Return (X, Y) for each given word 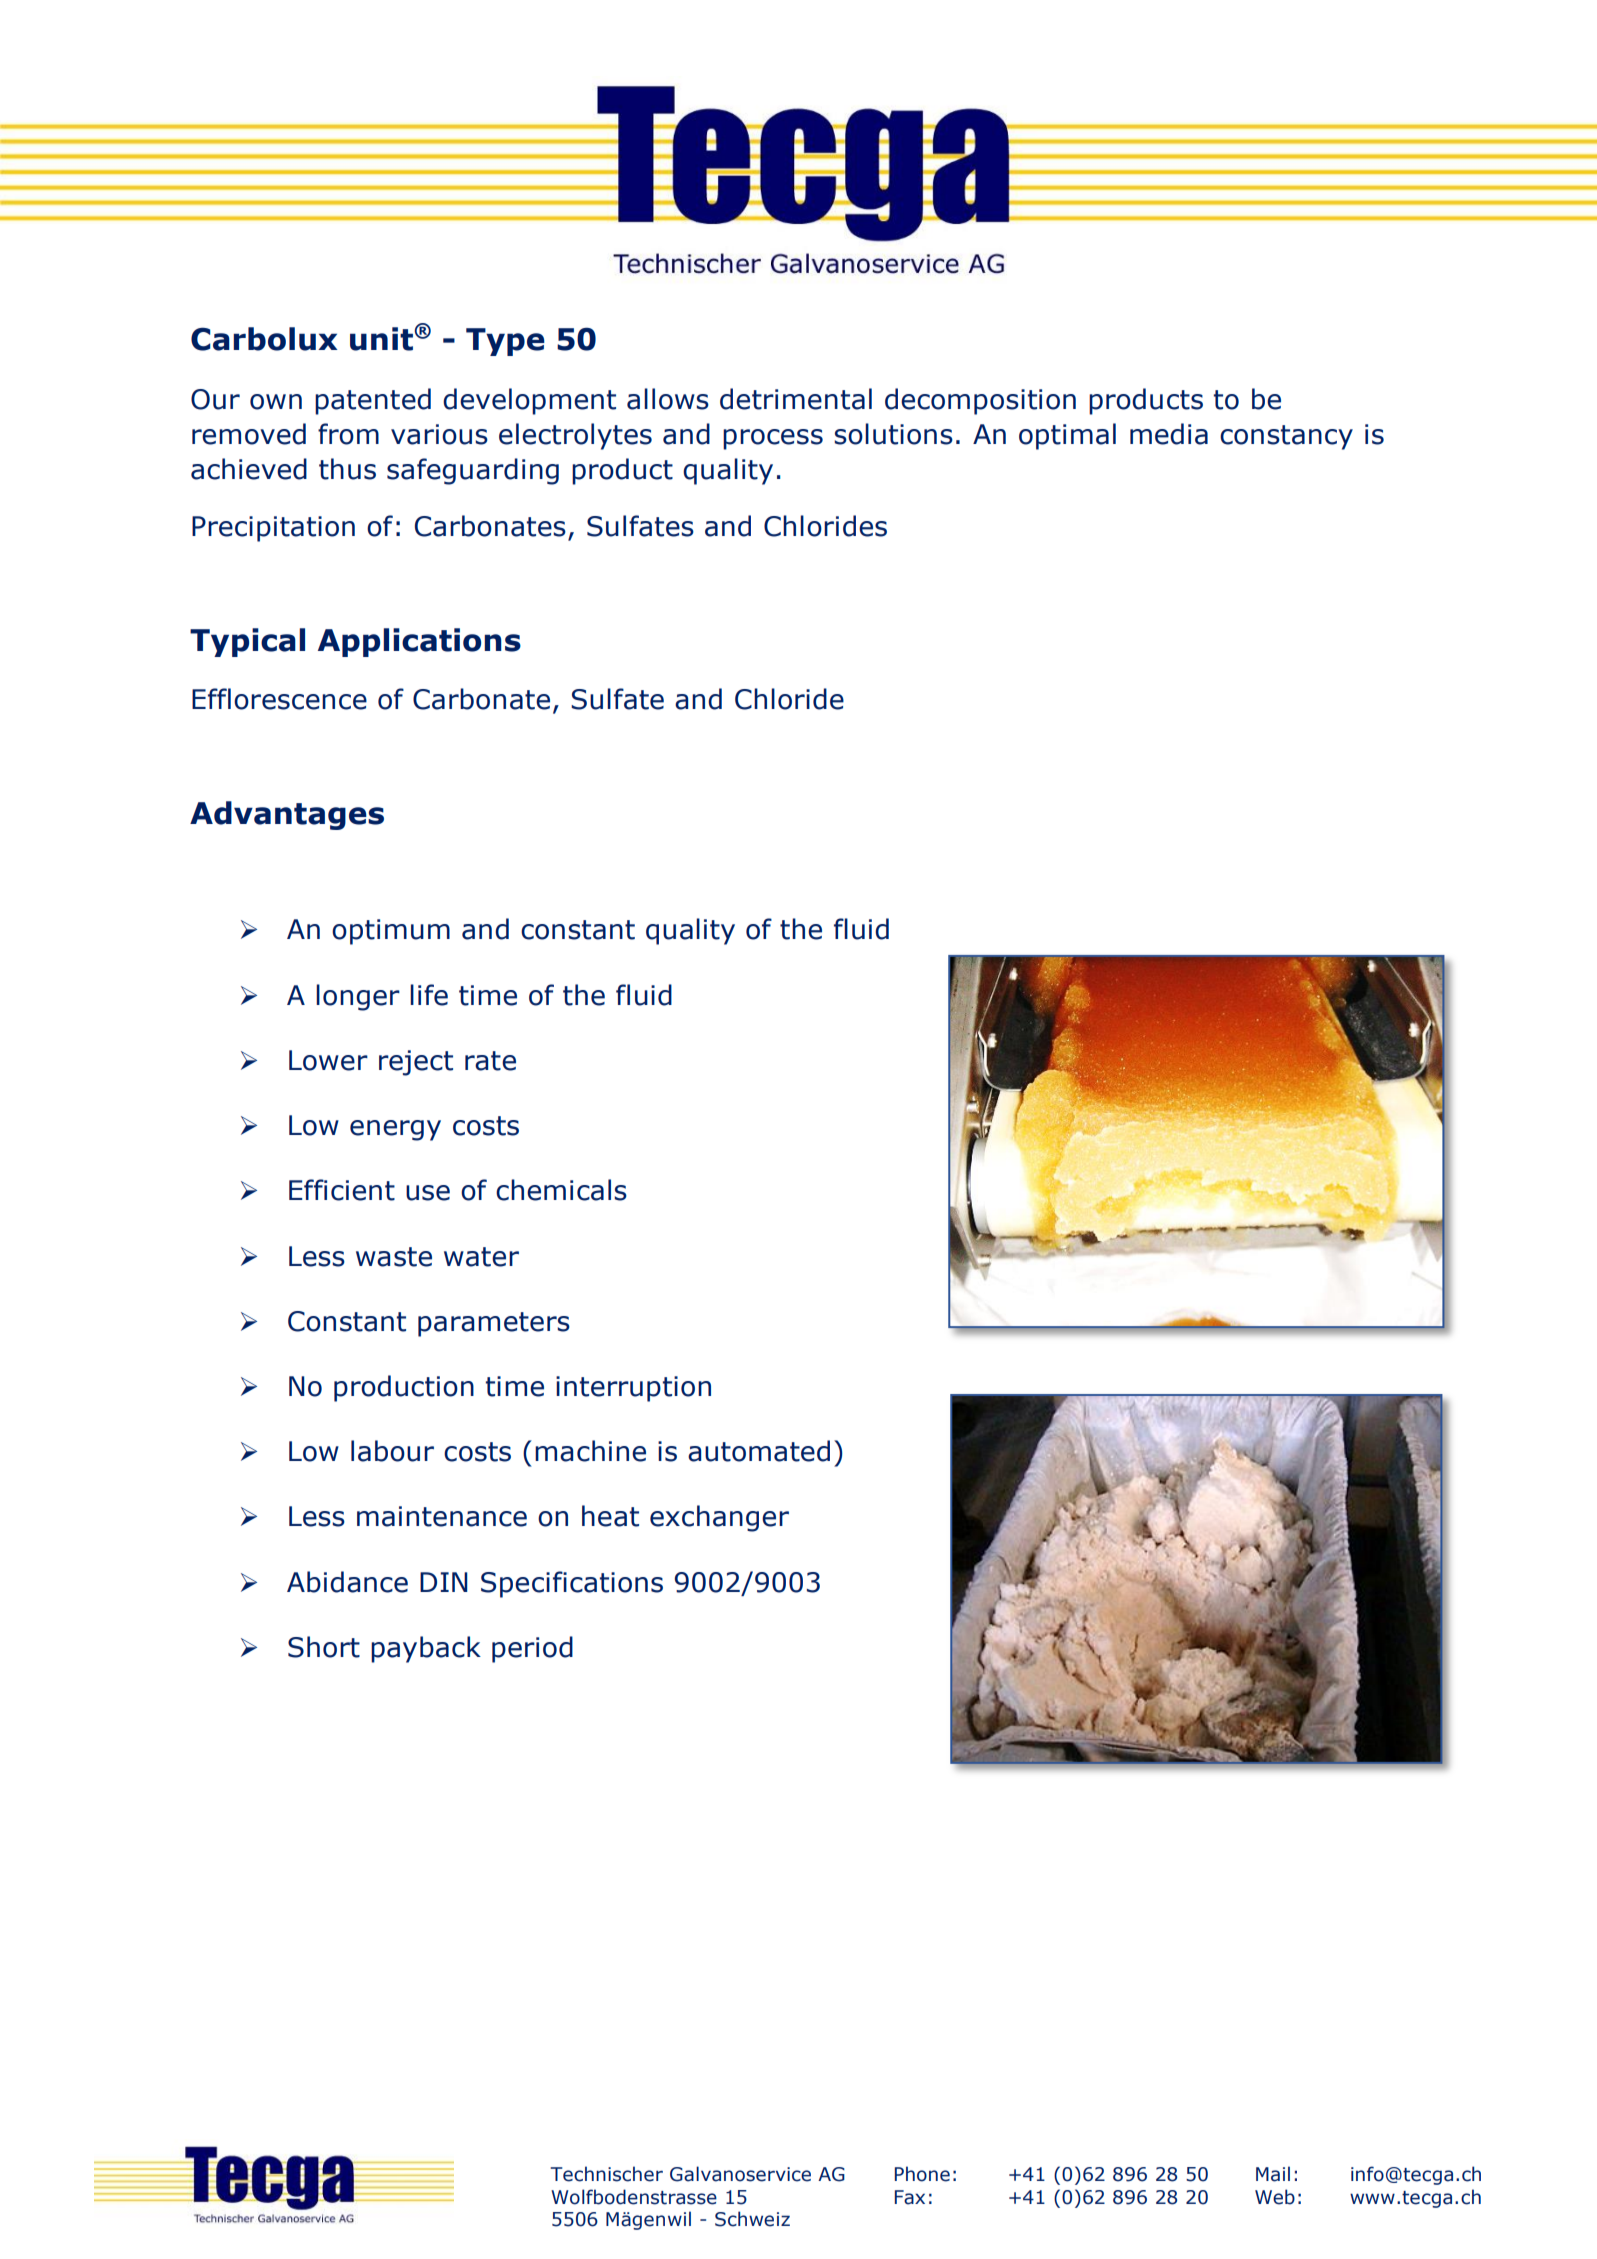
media (1169, 434)
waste (394, 1257)
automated (759, 1451)
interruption (633, 1389)
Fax (910, 2197)
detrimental (796, 399)
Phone (922, 2174)
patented (373, 401)
